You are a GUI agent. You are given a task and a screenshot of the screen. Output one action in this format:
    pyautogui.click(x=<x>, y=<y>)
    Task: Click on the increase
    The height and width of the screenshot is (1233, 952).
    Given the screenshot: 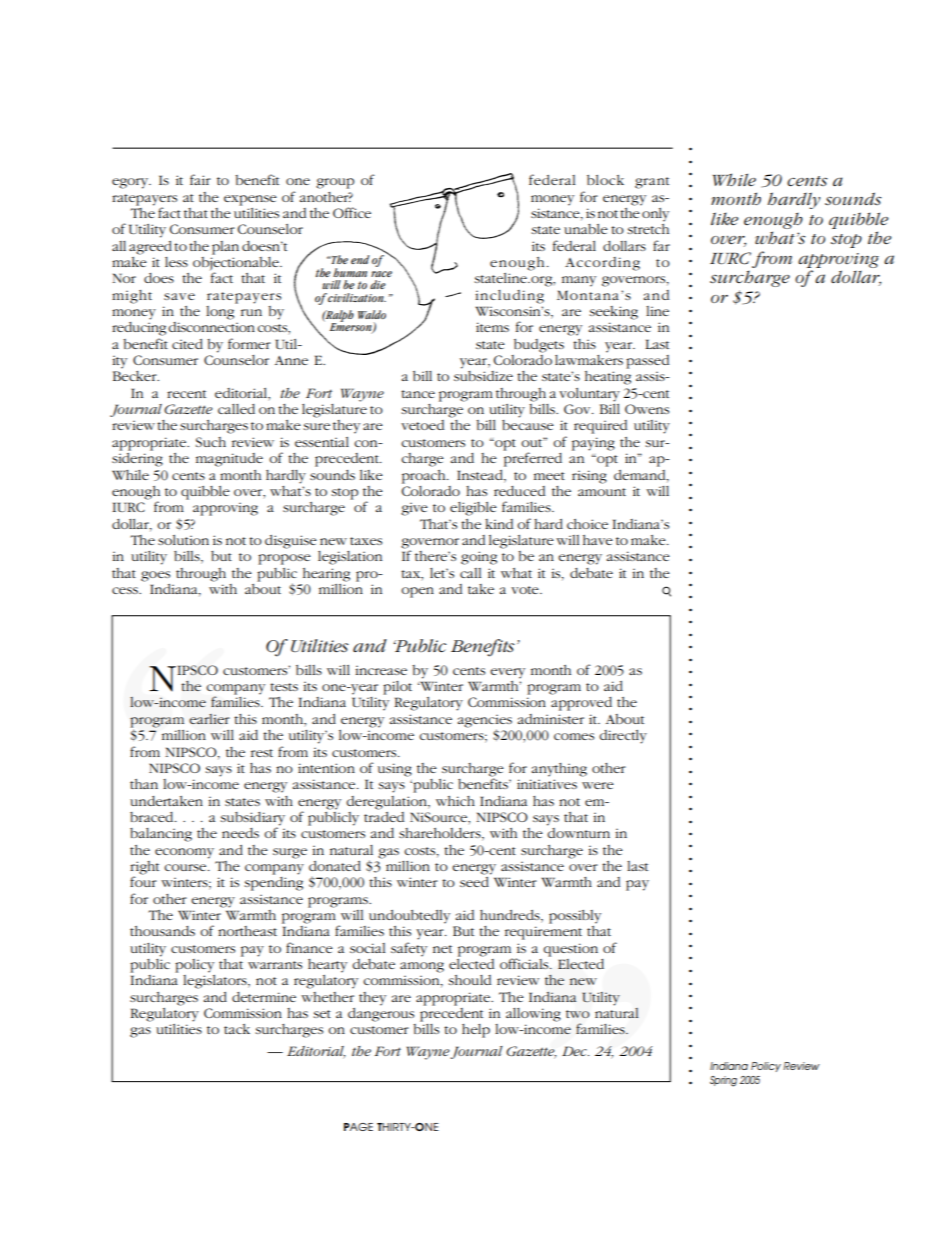 What is the action you would take?
    pyautogui.click(x=381, y=670)
